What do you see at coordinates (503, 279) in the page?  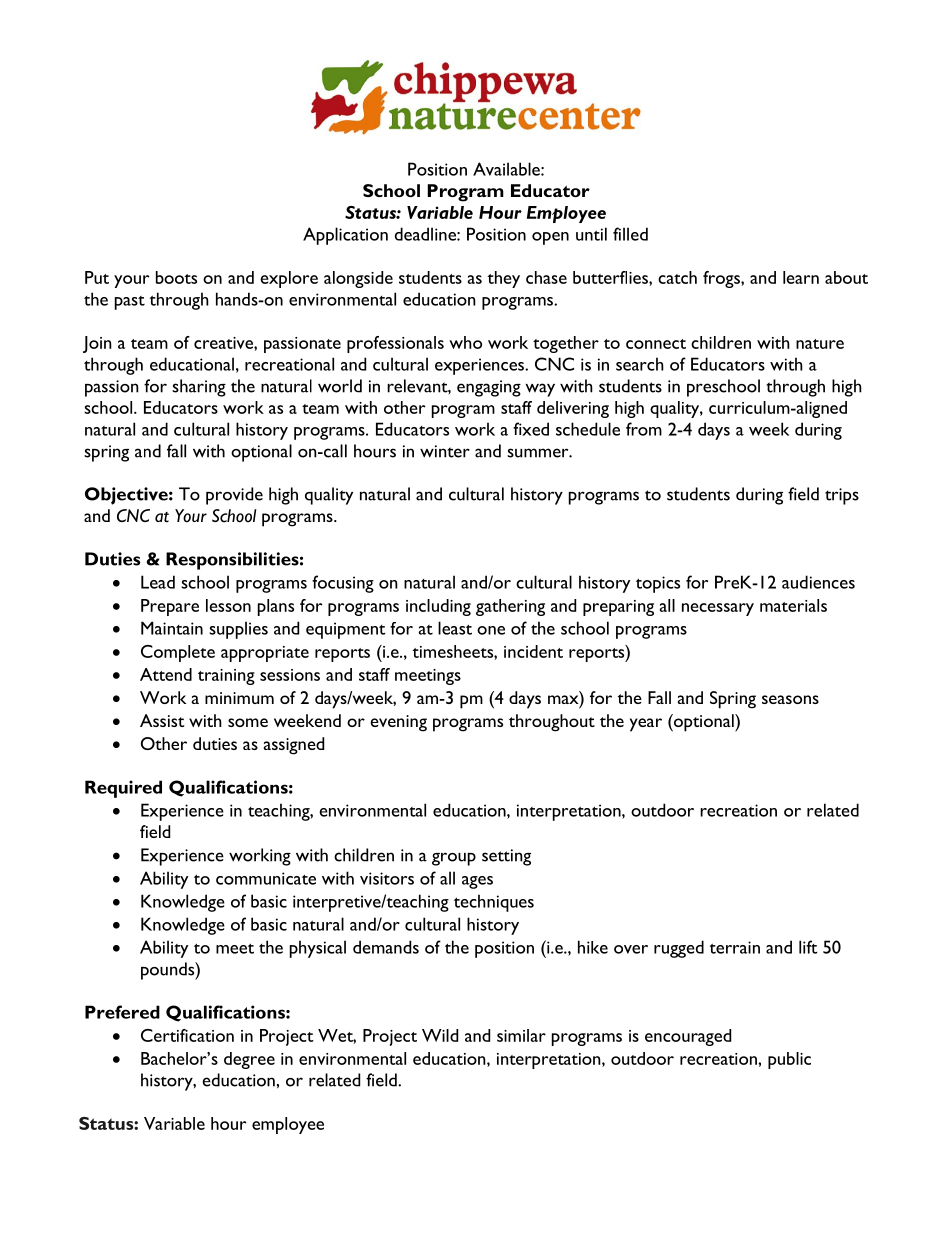 I see `they` at bounding box center [503, 279].
